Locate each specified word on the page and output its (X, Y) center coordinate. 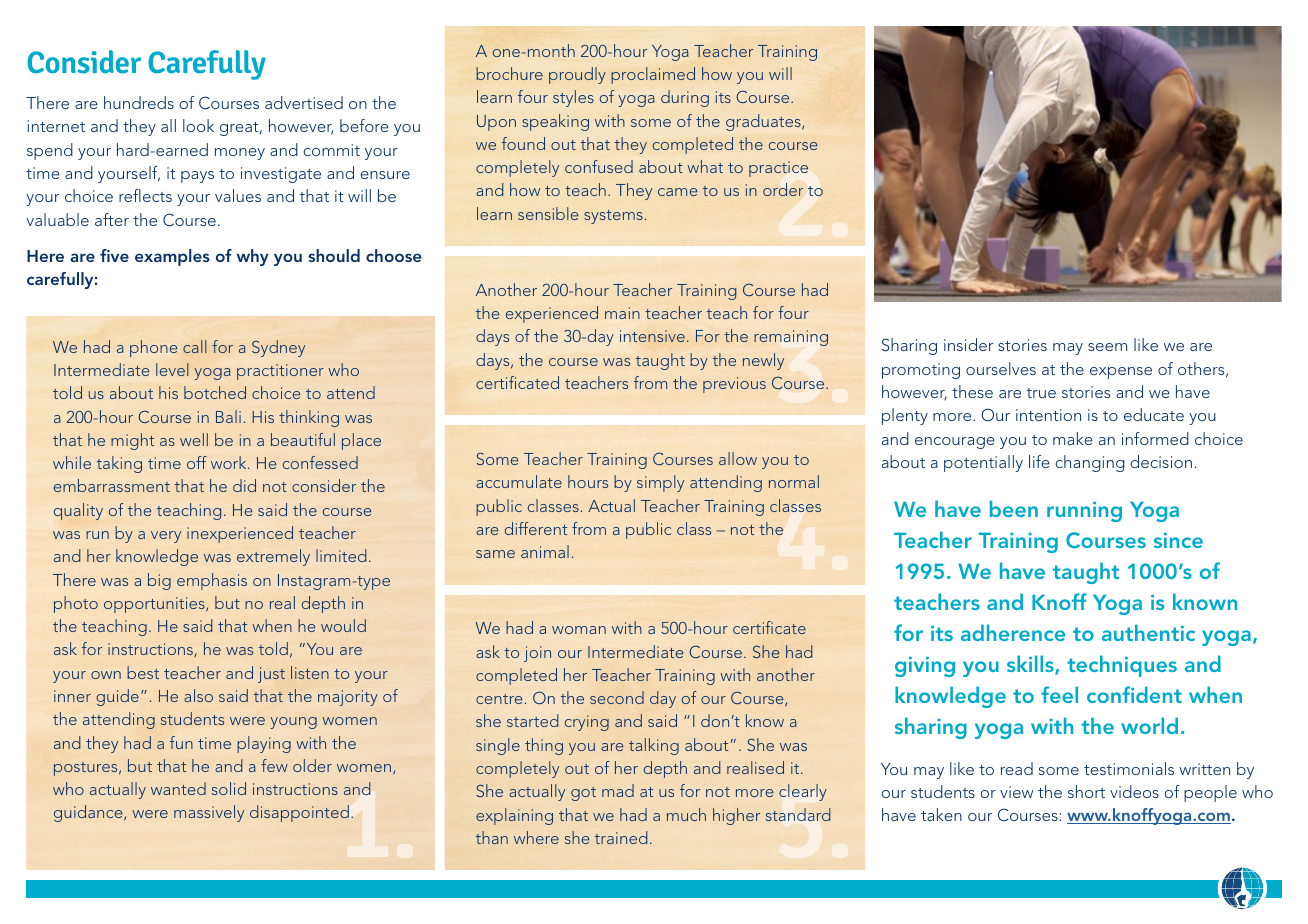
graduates (764, 122)
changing (1090, 463)
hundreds (139, 102)
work (230, 462)
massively (209, 813)
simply (660, 483)
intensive (652, 336)
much (686, 814)
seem (1107, 347)
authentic (1148, 632)
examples (172, 257)
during (685, 98)
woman (579, 630)
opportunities (155, 605)
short (1086, 791)
